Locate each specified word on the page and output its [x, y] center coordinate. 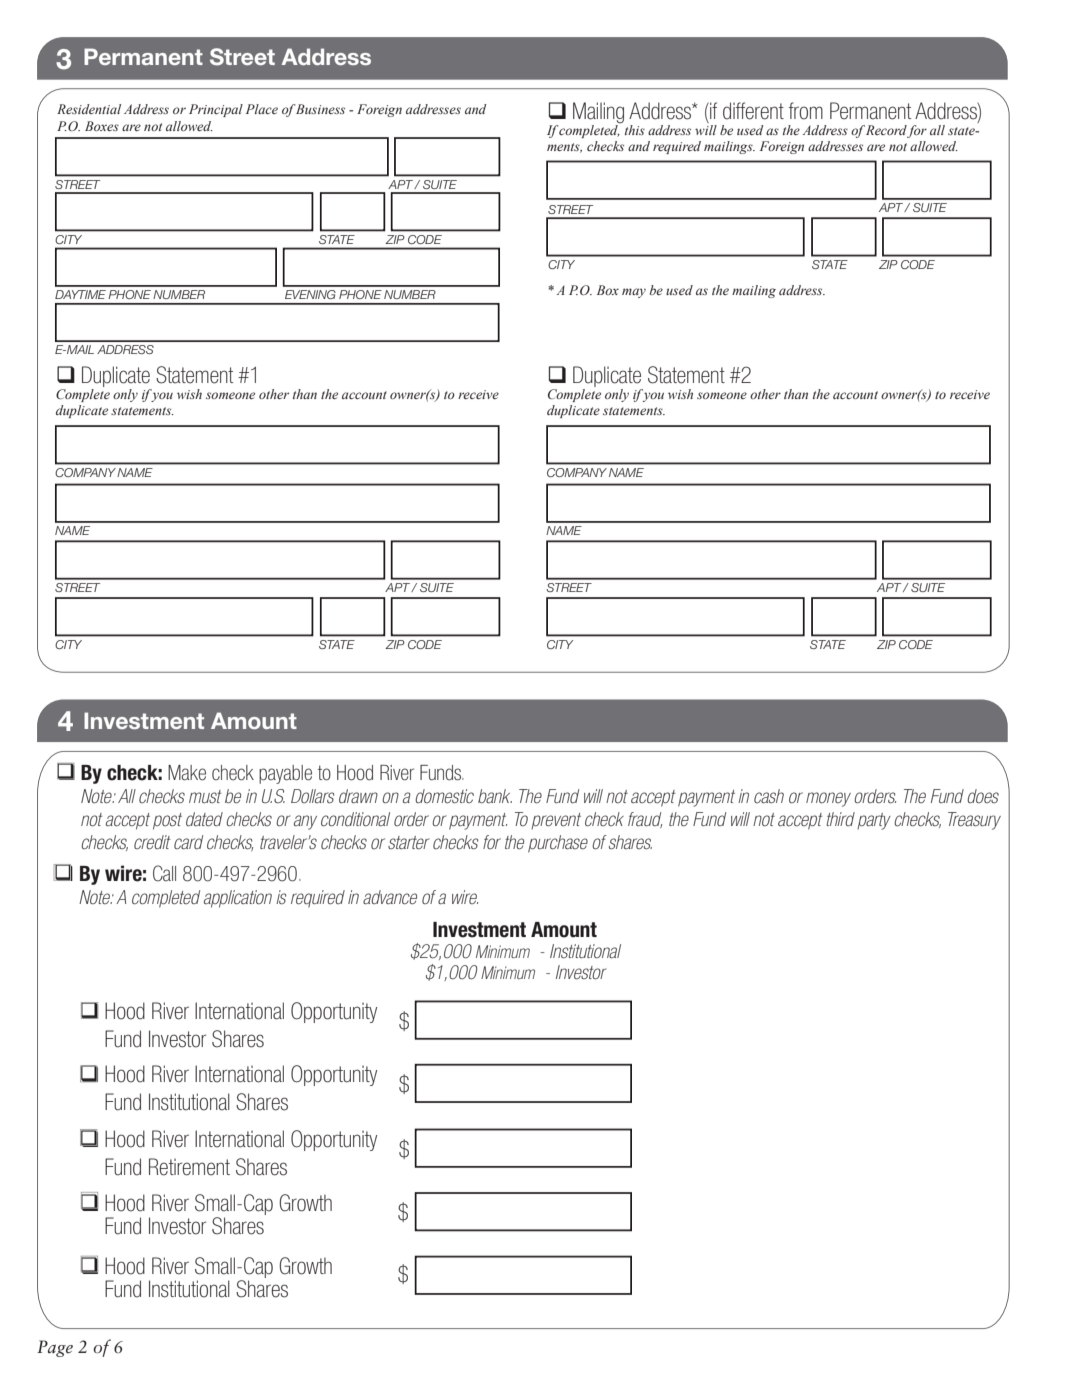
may [634, 293]
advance [390, 897]
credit [152, 842]
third [840, 819]
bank [495, 796]
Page [55, 1348]
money [828, 799]
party [874, 821]
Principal [216, 110]
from [806, 111]
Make [187, 773]
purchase [558, 844]
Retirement [189, 1167]
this [635, 130]
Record [887, 131]
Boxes [102, 126]
